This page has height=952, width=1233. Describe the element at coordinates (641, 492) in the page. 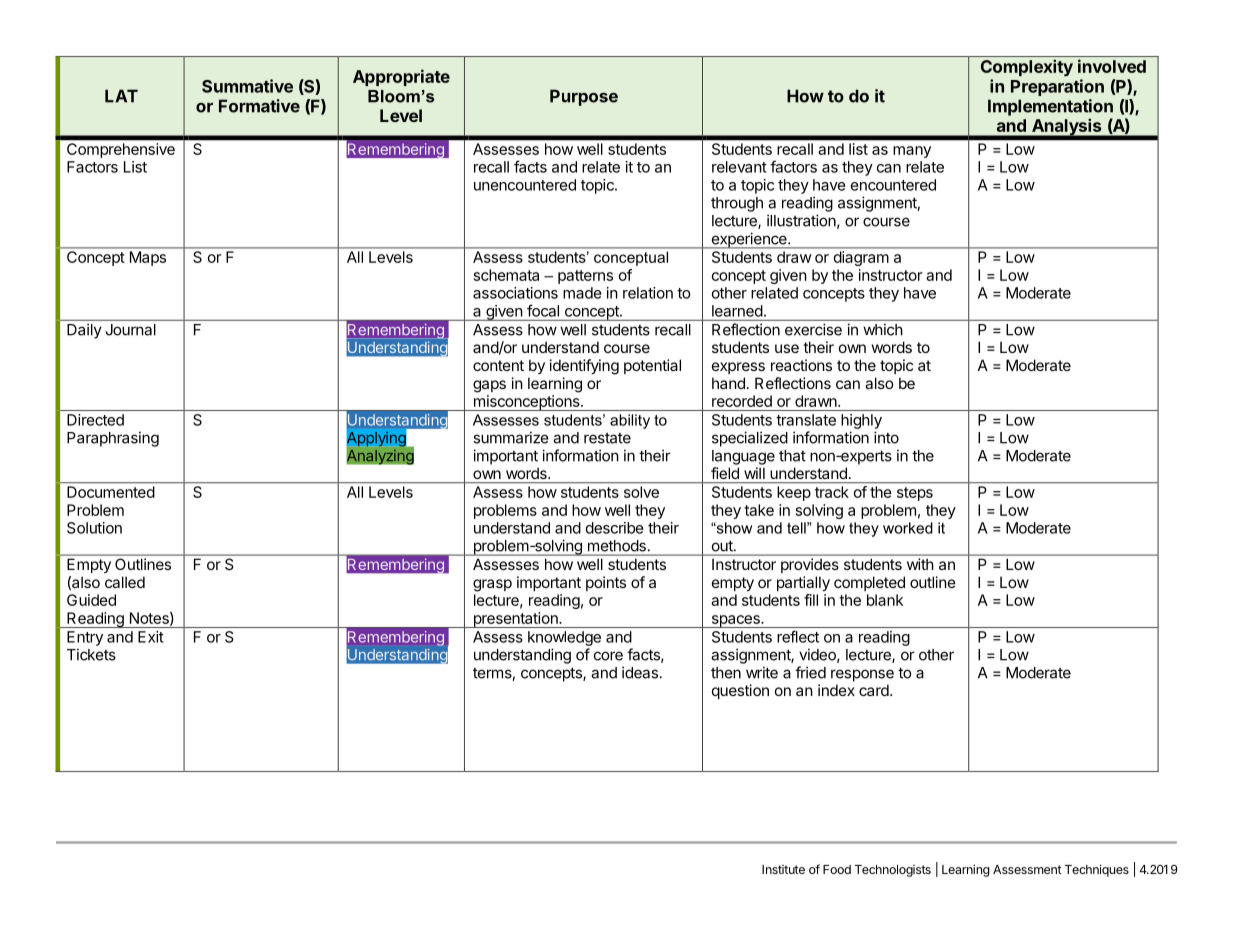

I see `solve` at that location.
